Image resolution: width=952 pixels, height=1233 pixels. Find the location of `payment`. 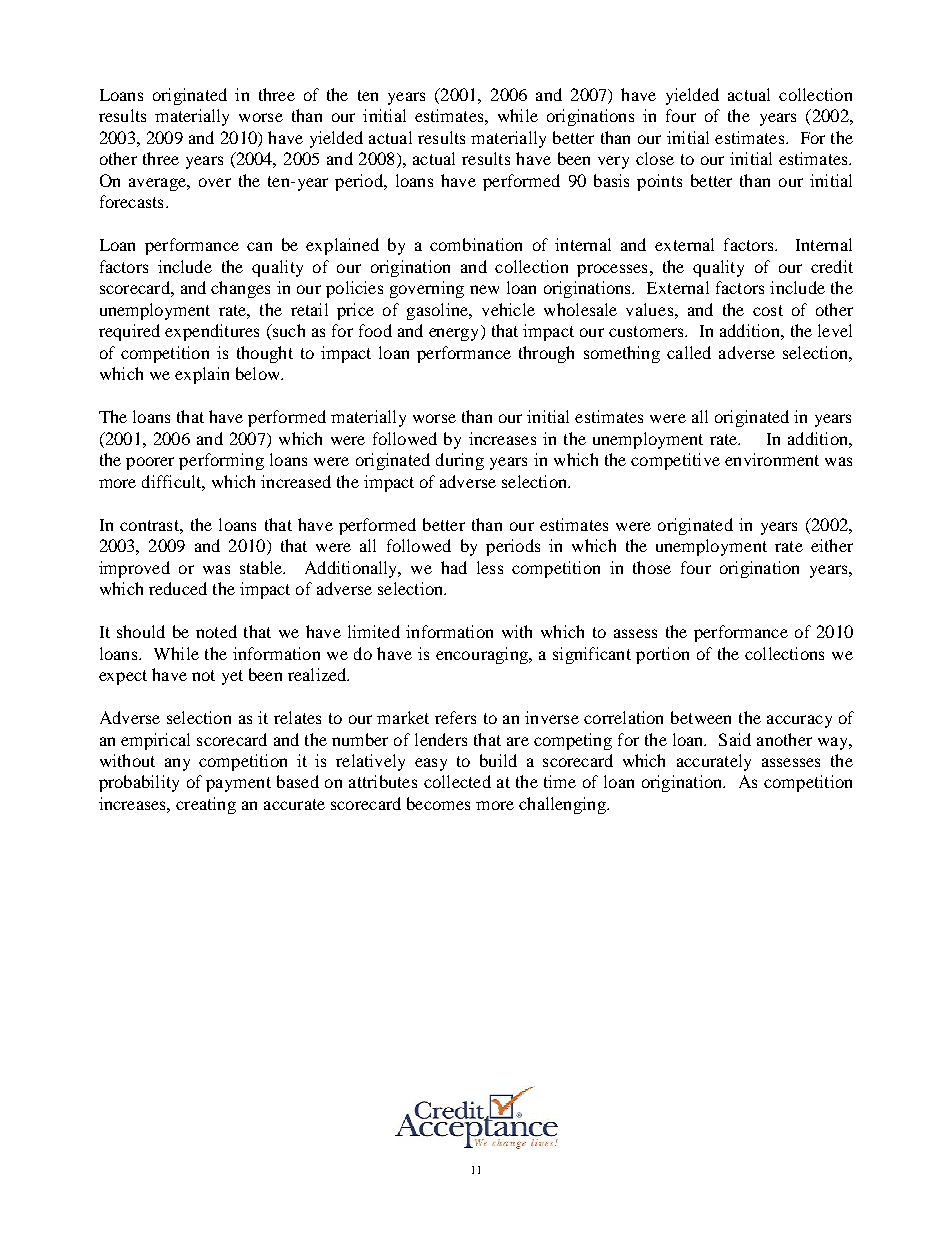

payment is located at coordinates (238, 784).
